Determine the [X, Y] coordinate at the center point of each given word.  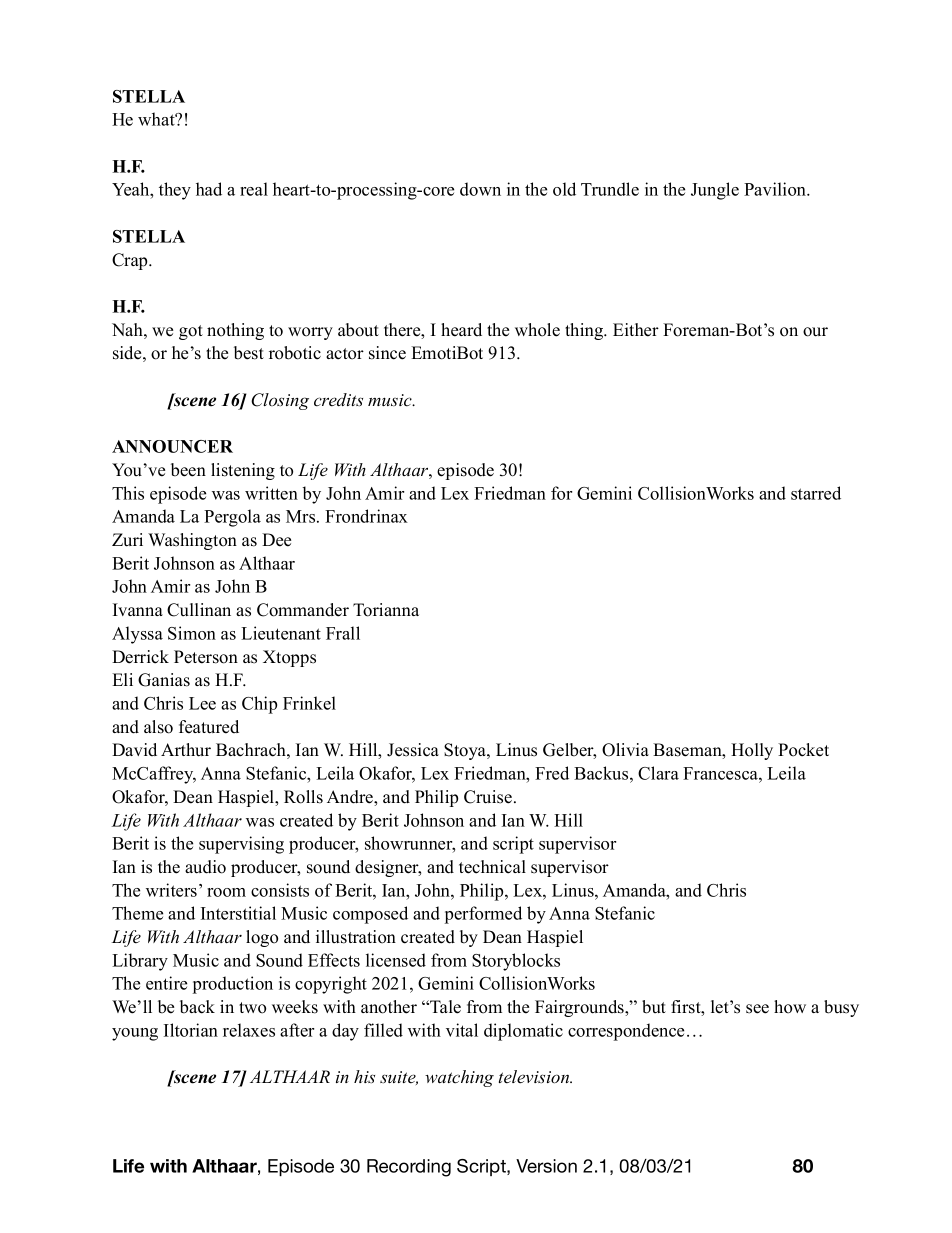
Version [546, 1166]
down [480, 189]
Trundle [610, 189]
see [757, 1009]
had [209, 189]
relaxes [249, 1030]
